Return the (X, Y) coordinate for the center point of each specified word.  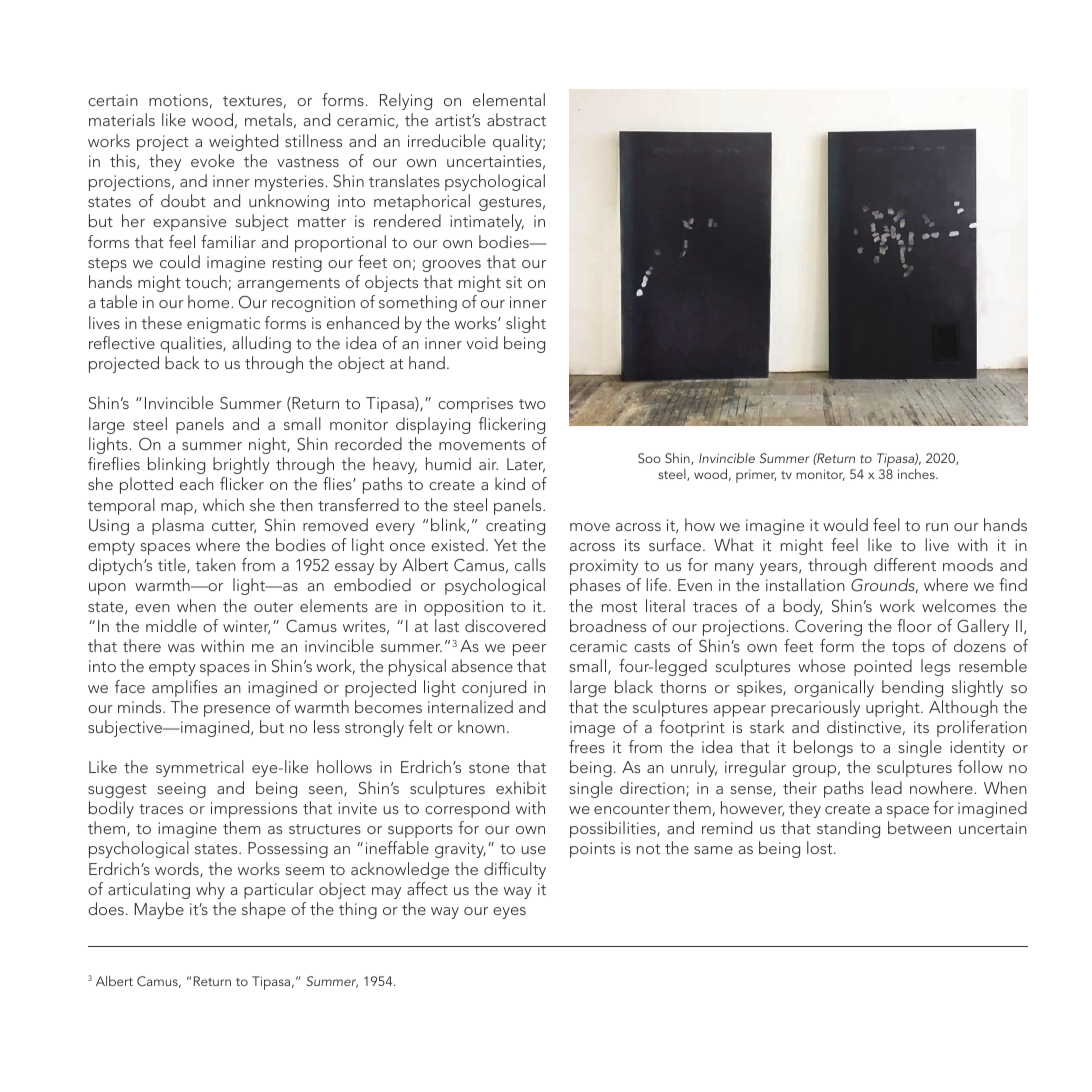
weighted (243, 142)
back (182, 362)
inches (917, 474)
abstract (516, 119)
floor (914, 625)
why (210, 890)
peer (529, 650)
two (532, 404)
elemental (509, 99)
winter (246, 627)
